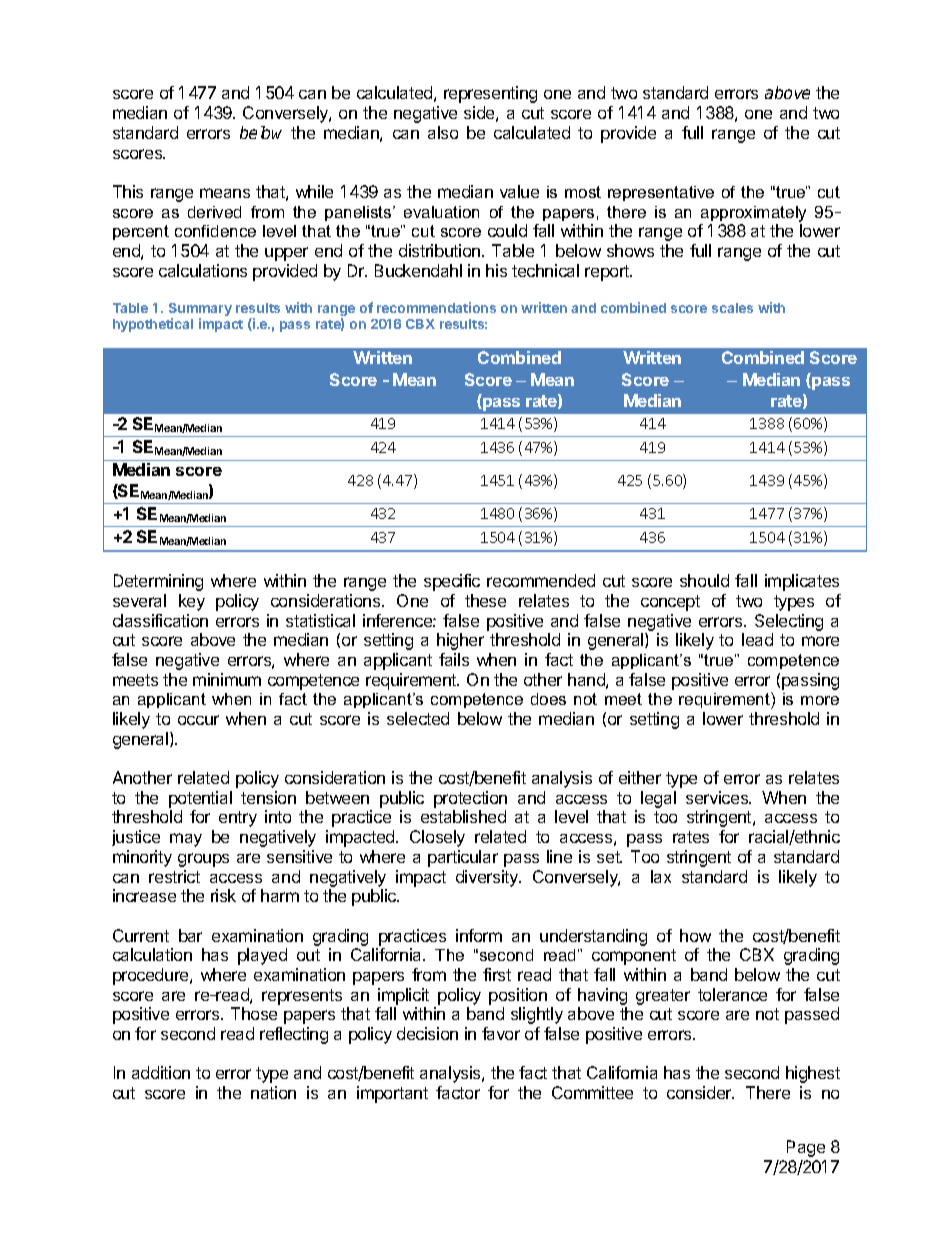 This image has height=1233, width=952. I want to click on derived, so click(214, 212).
